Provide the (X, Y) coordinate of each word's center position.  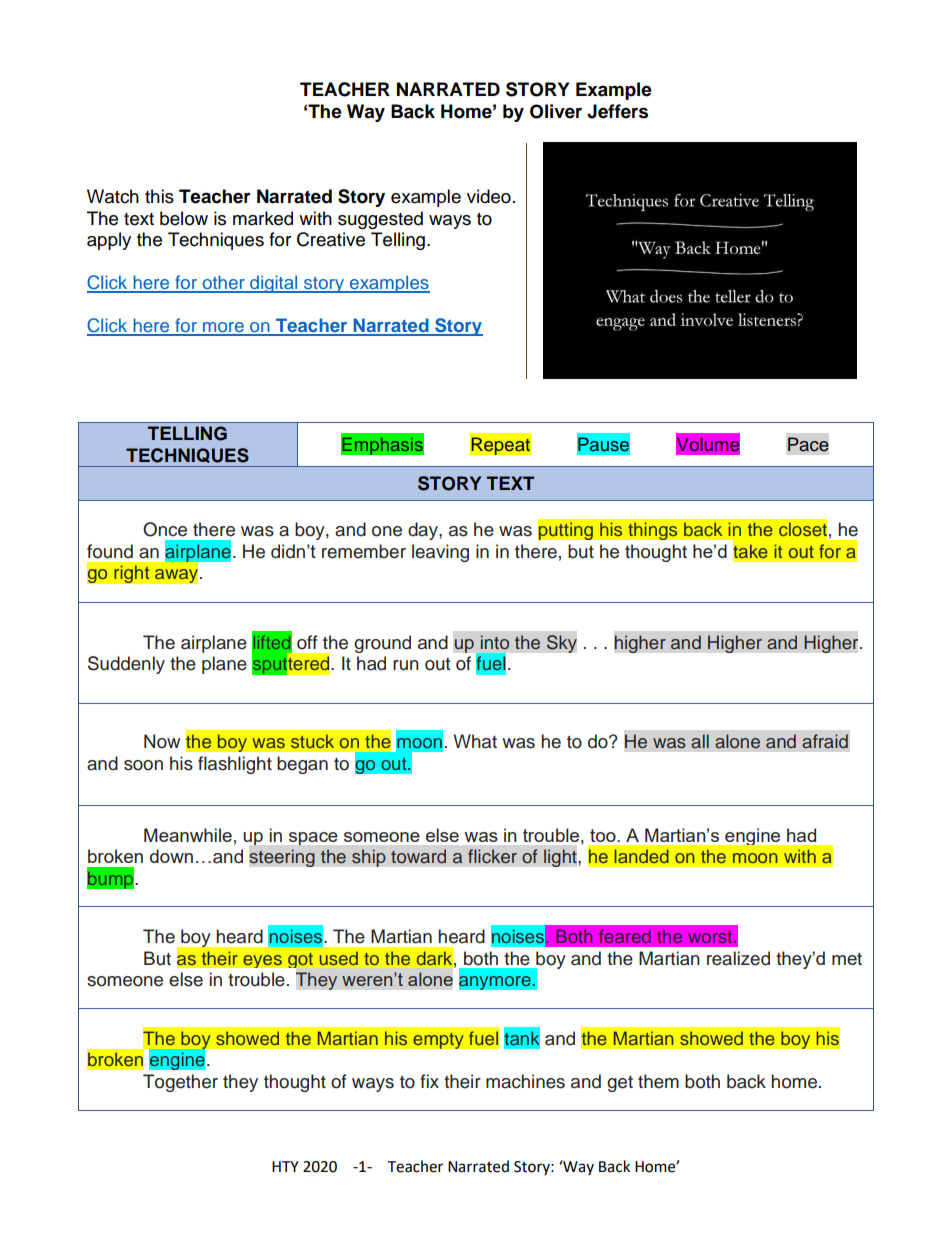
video (489, 196)
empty (438, 1040)
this (159, 196)
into (495, 642)
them (658, 1081)
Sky (561, 644)
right (132, 574)
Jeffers (617, 111)
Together (180, 1083)
